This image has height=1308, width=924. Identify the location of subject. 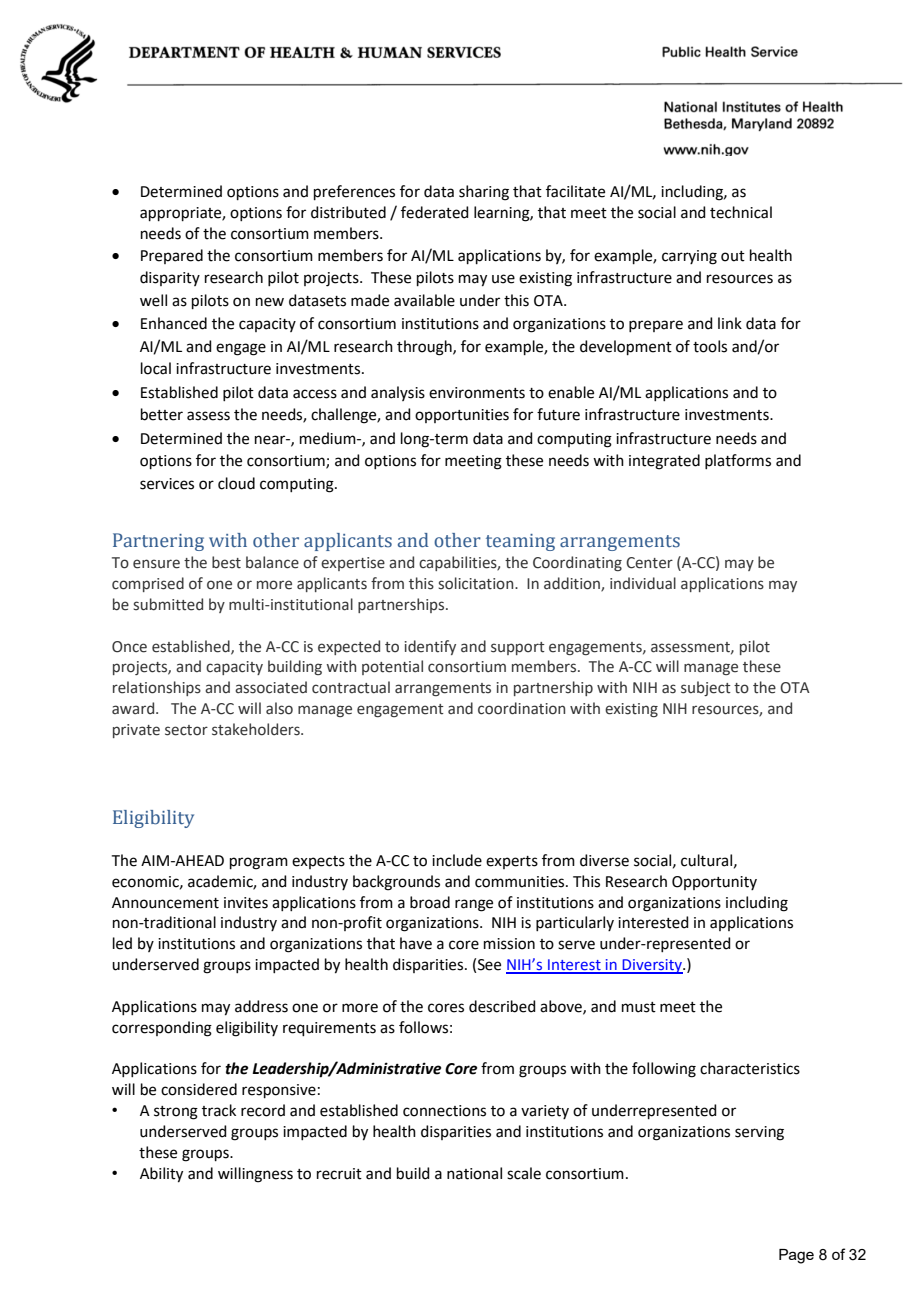
(706, 688).
